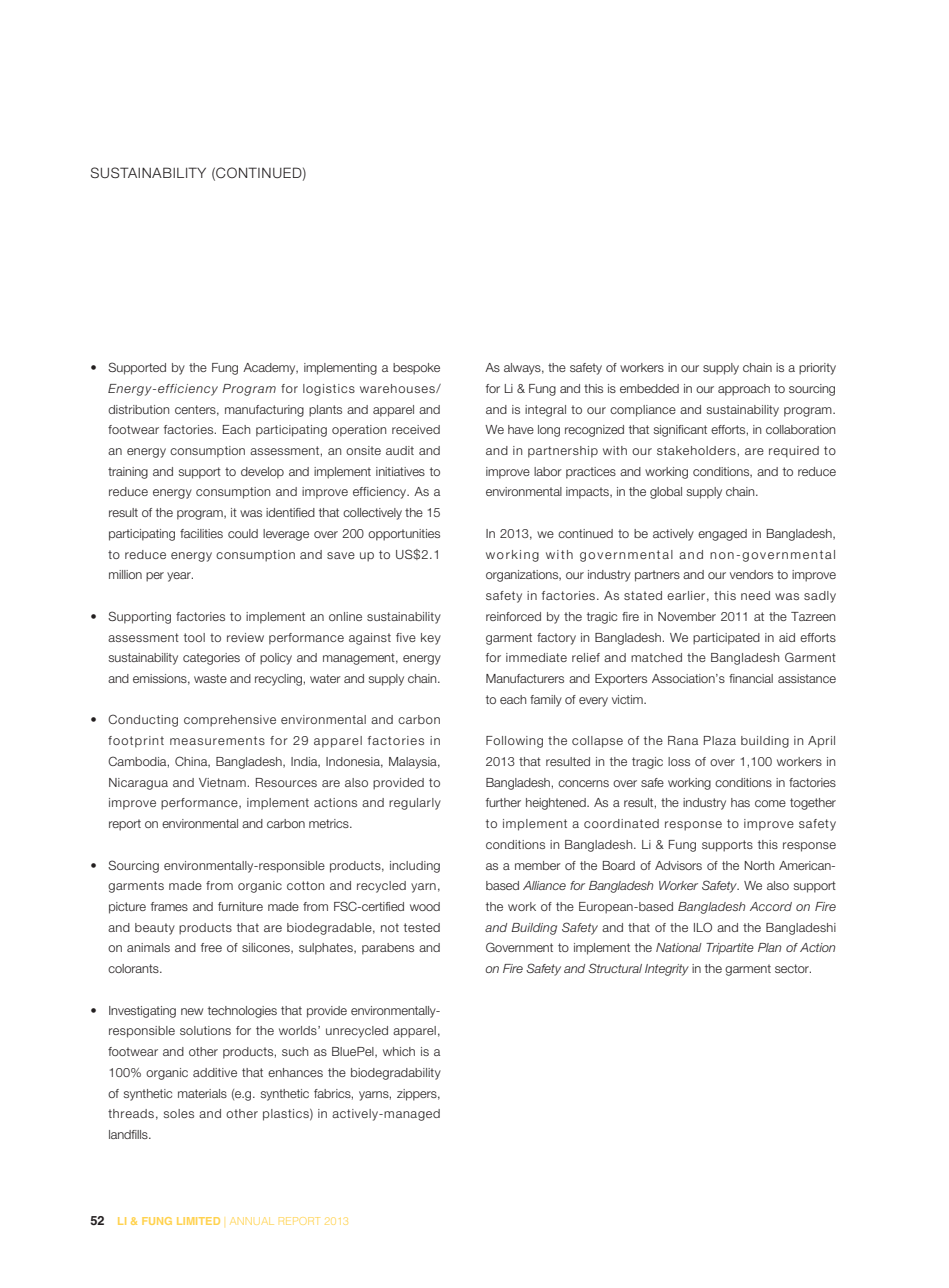  Describe the element at coordinates (264, 411) in the screenshot. I see `manufacturing` at that location.
